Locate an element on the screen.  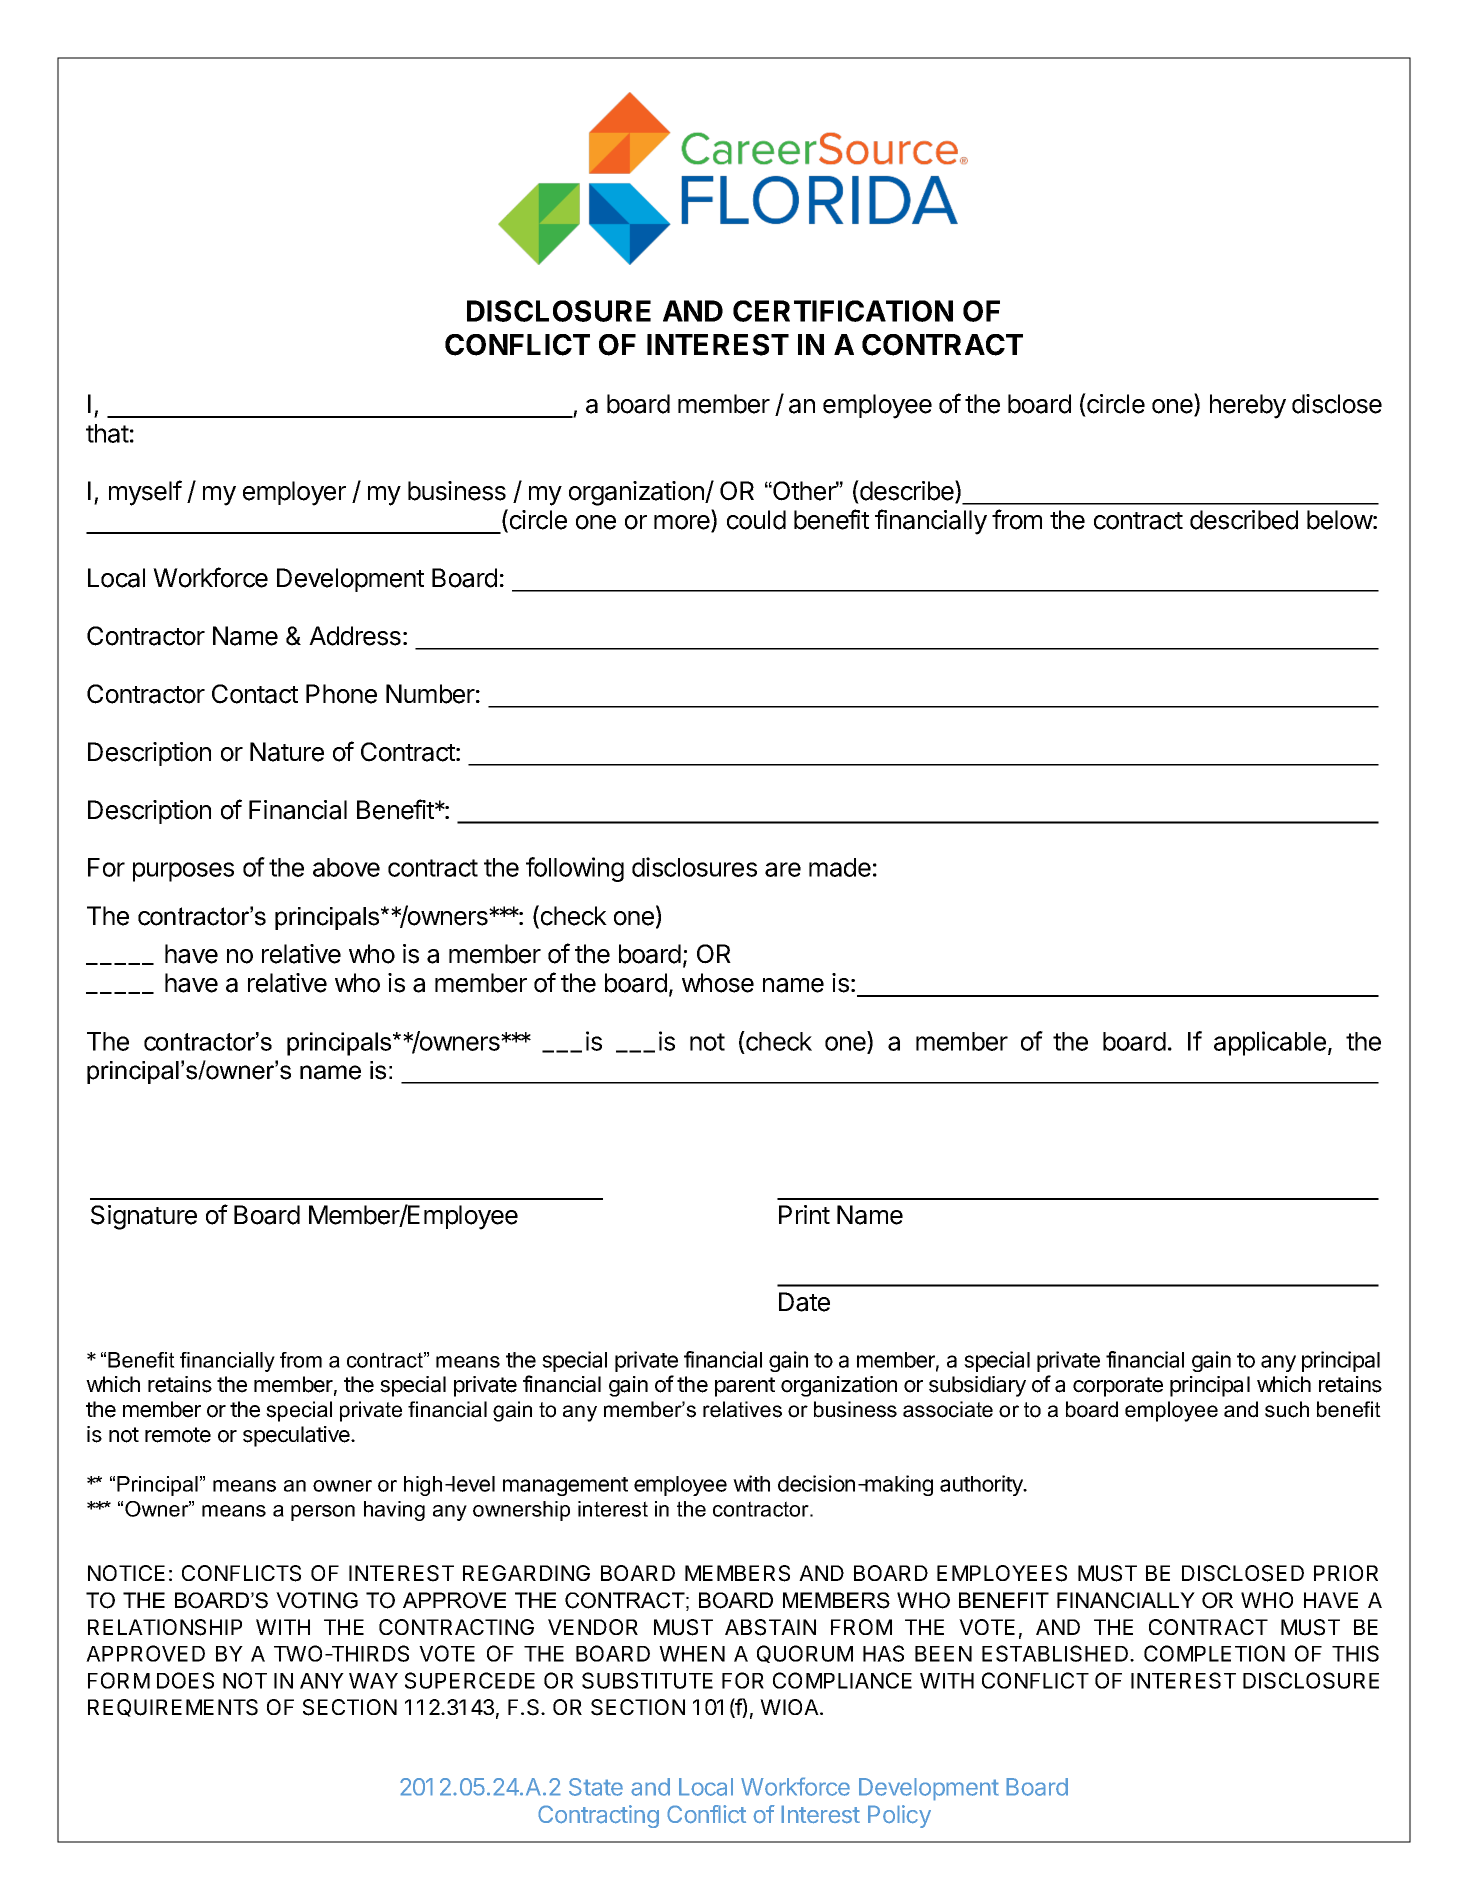
Date is located at coordinates (804, 1302).
